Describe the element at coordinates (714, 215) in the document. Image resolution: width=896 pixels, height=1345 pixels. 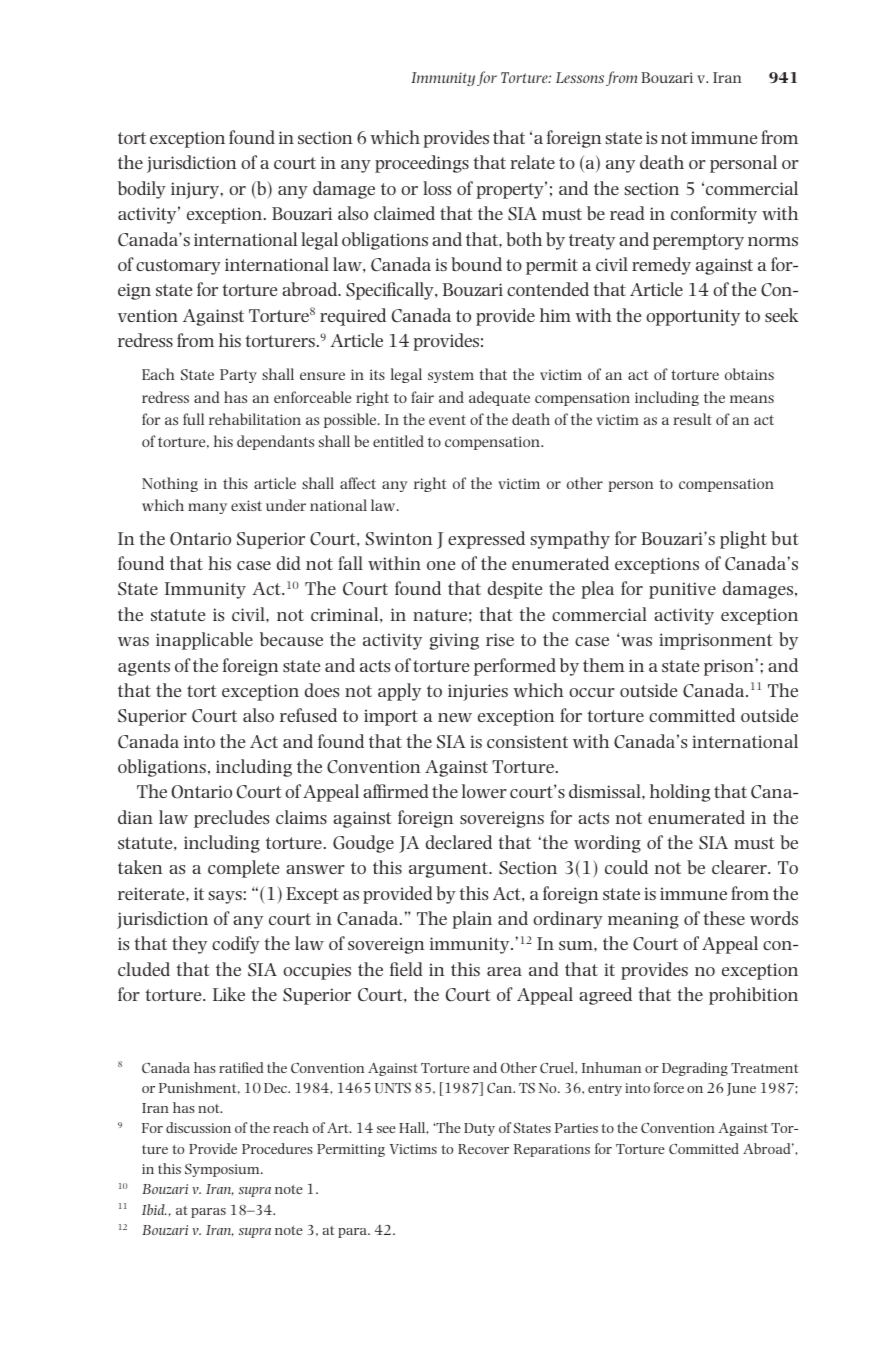
I see `conformity` at that location.
